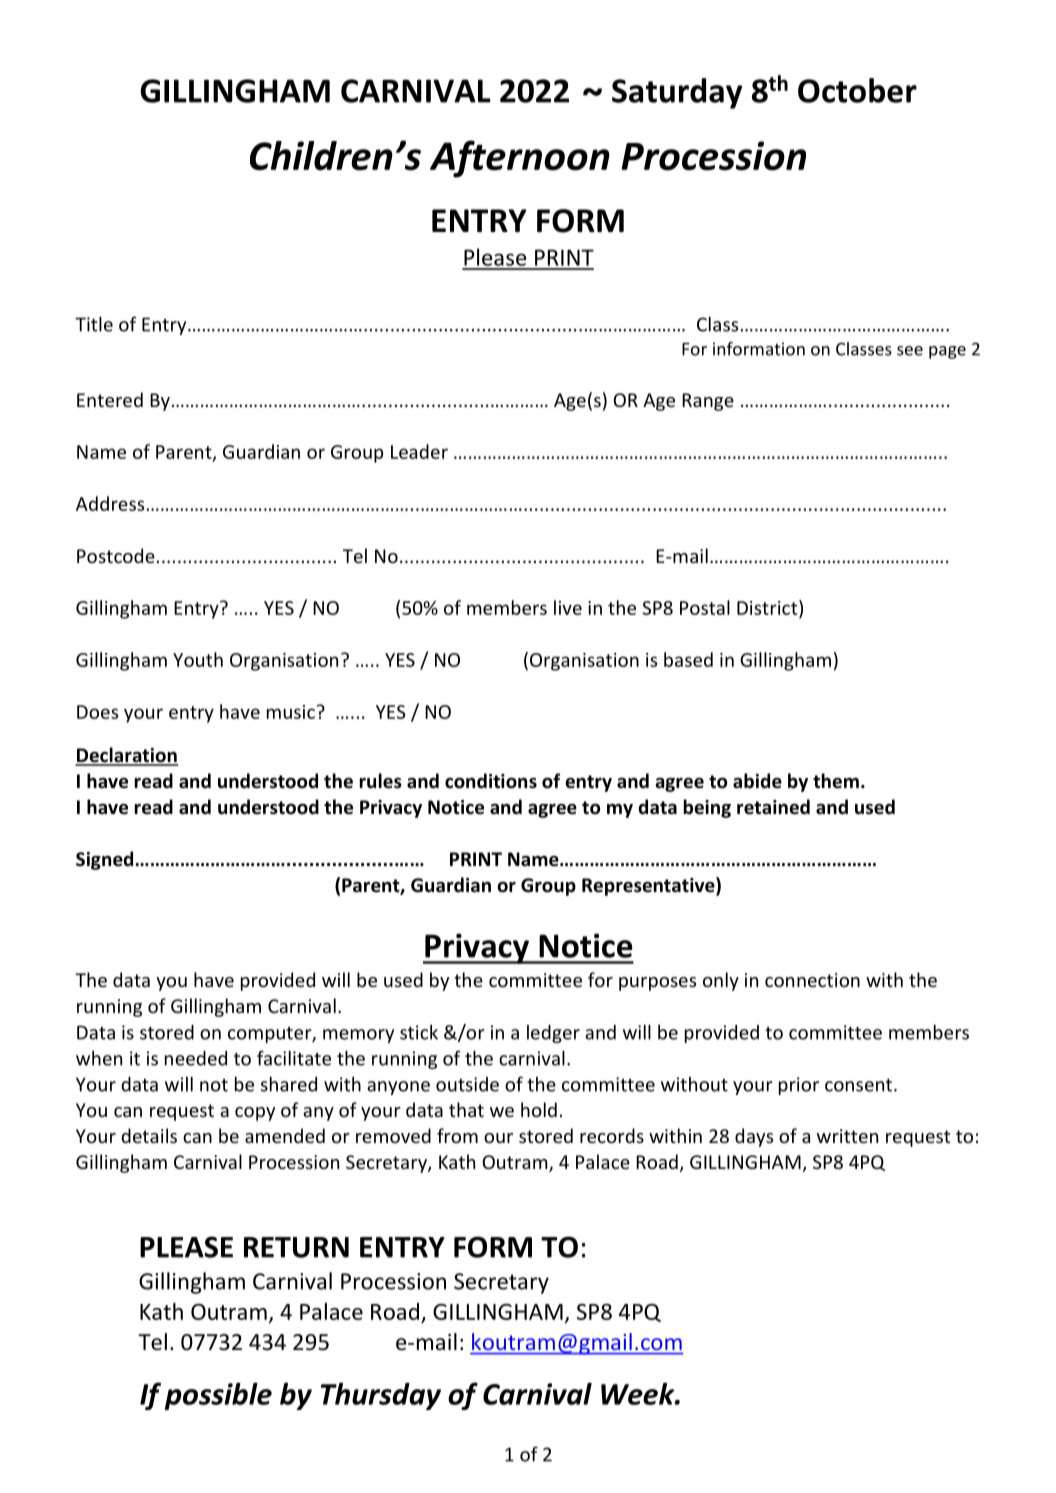 This page has height=1493, width=1056. Describe the element at coordinates (106, 860) in the page. I see `Signed` at that location.
